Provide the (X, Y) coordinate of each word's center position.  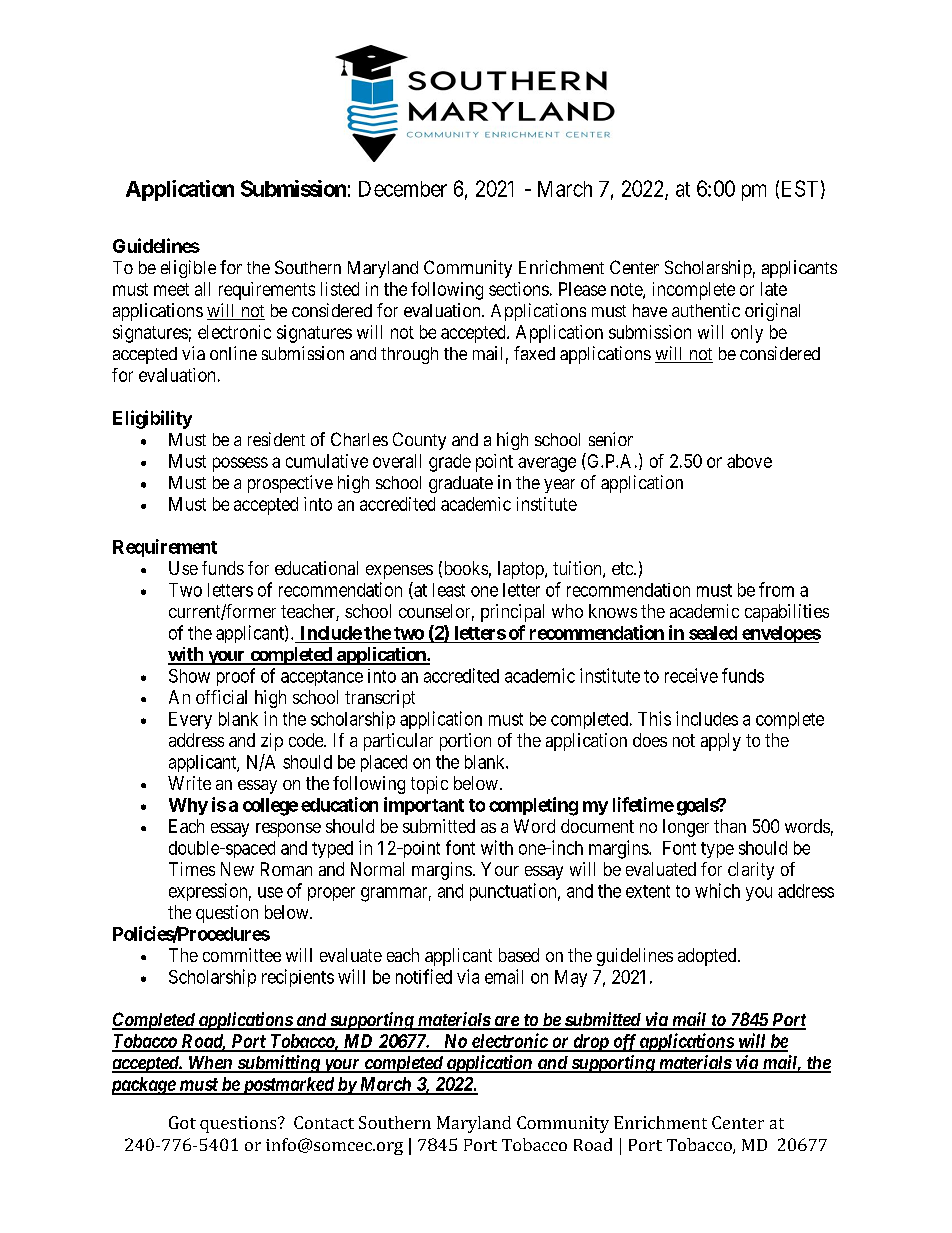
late (774, 289)
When (210, 1064)
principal (512, 613)
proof (236, 677)
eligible (188, 269)
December (403, 189)
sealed (713, 633)
